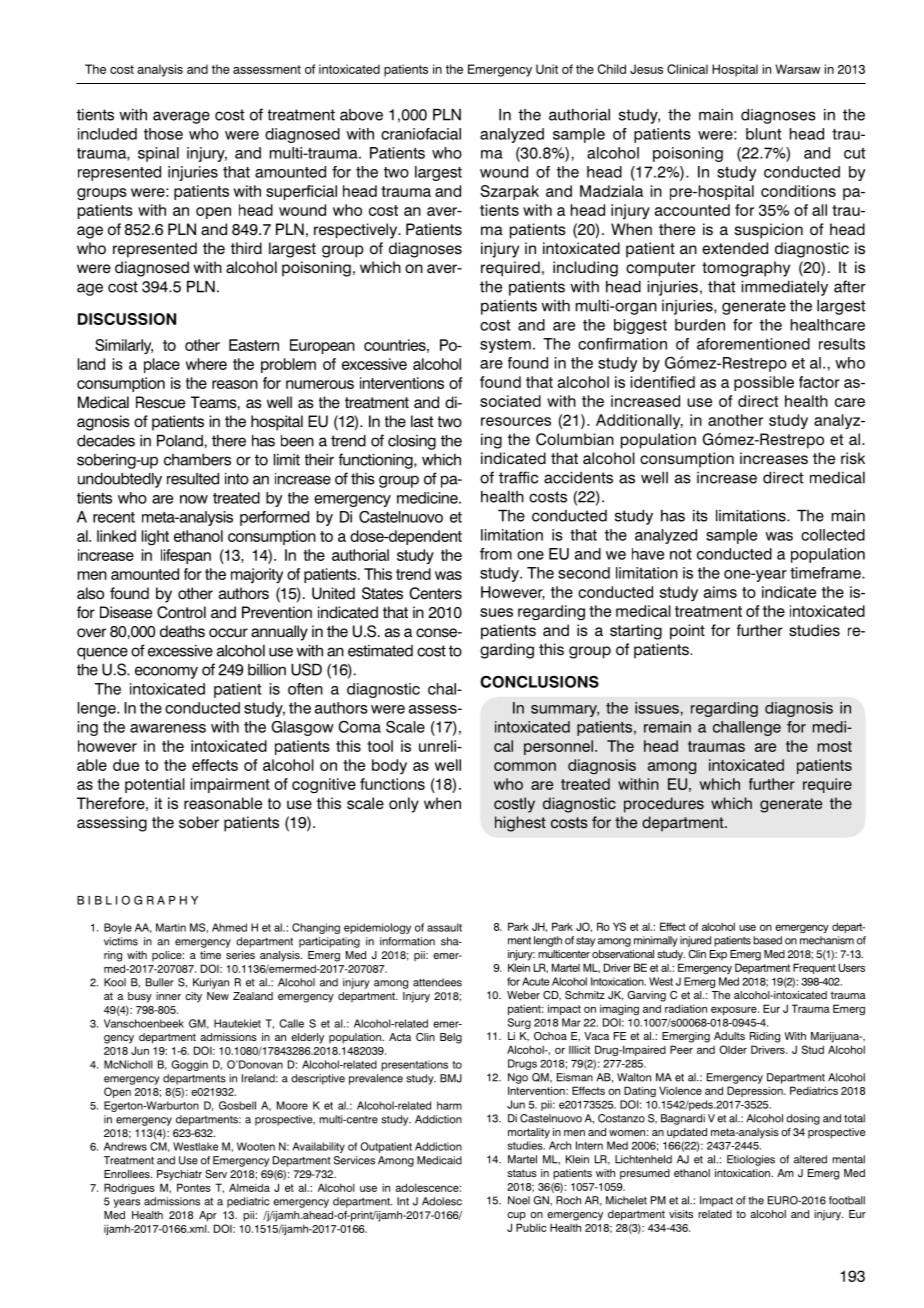  Describe the element at coordinates (171, 927) in the image. I see `Martin` at that location.
